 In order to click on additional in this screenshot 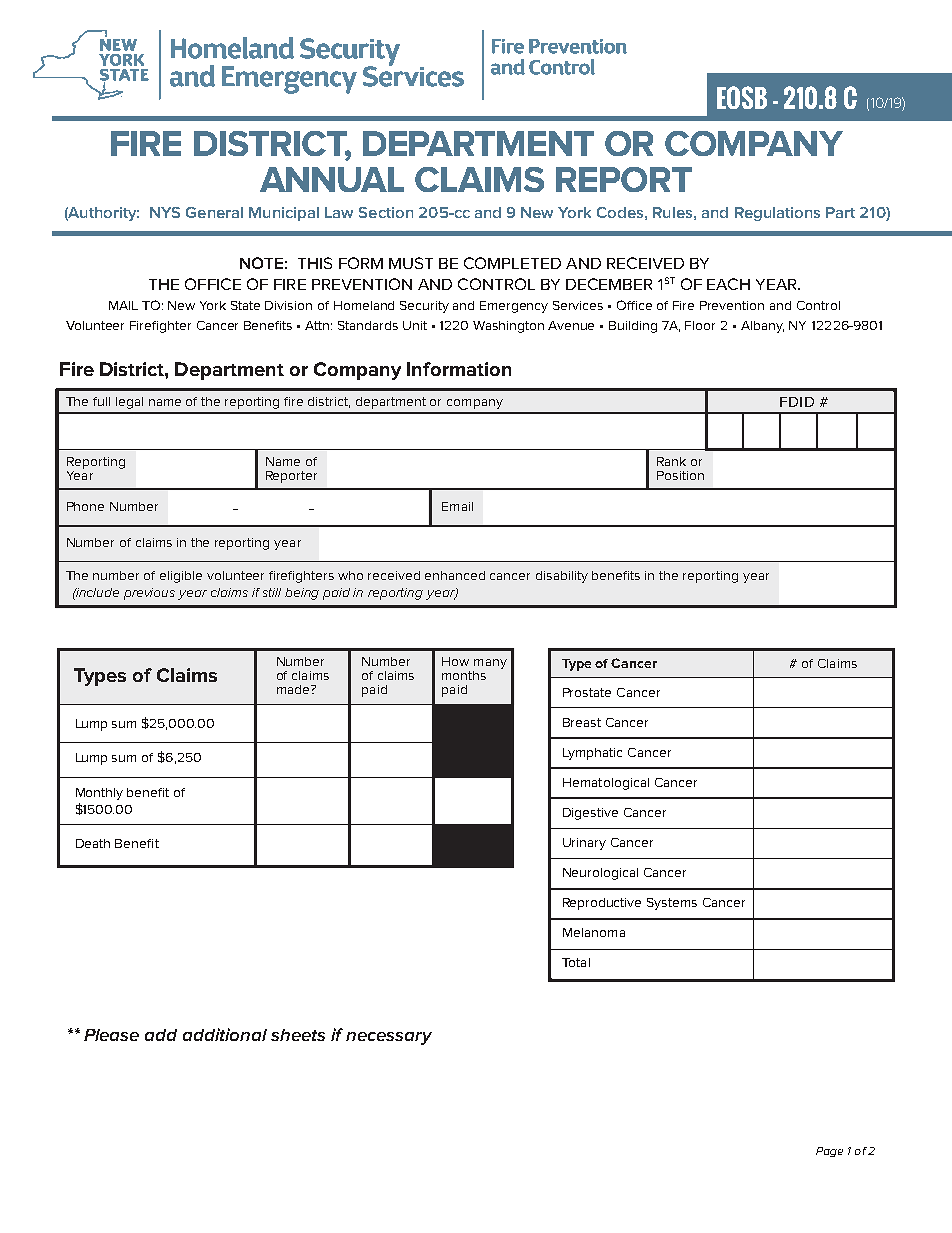, I will do `click(225, 1034)`.
